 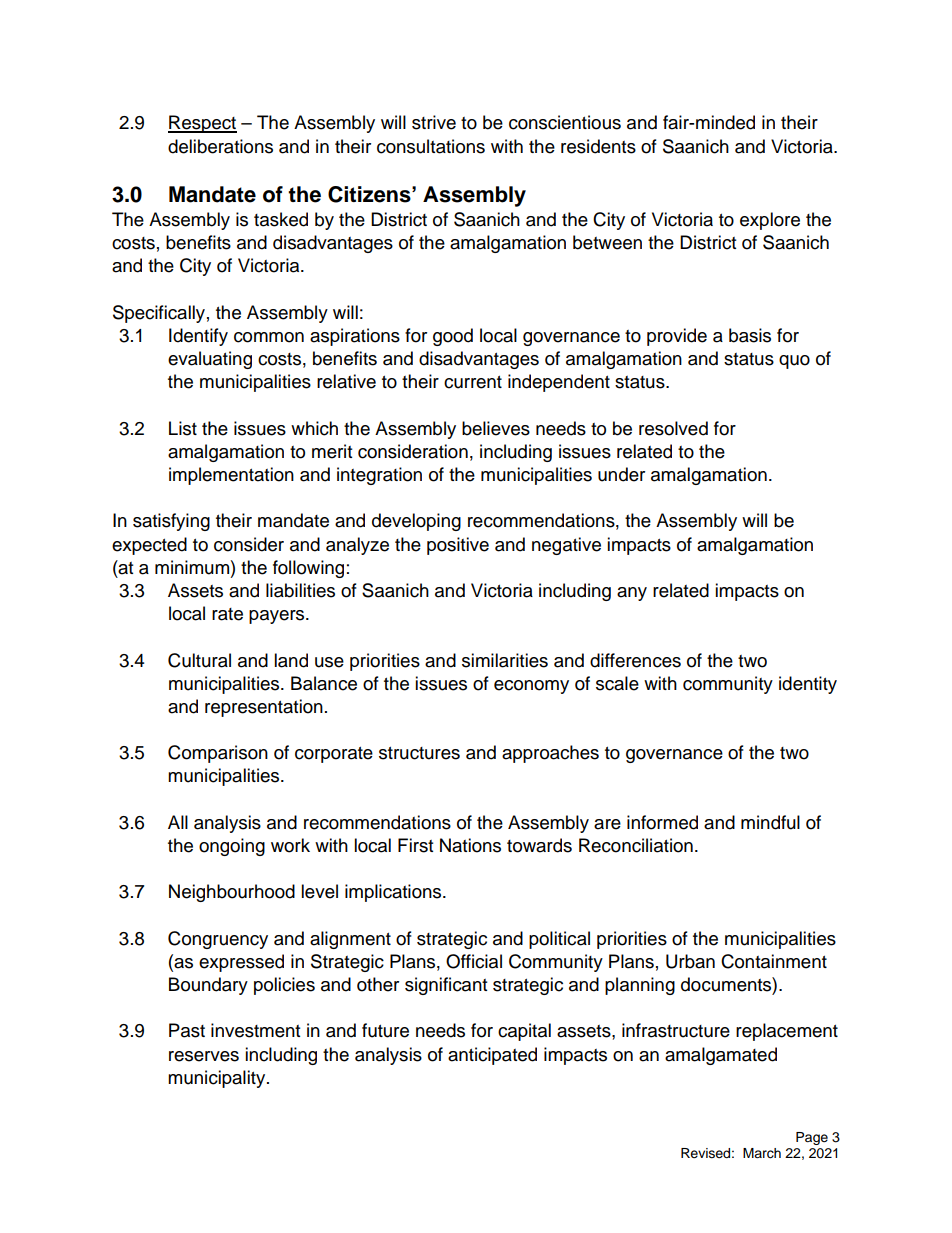 I want to click on structures, so click(x=419, y=753).
